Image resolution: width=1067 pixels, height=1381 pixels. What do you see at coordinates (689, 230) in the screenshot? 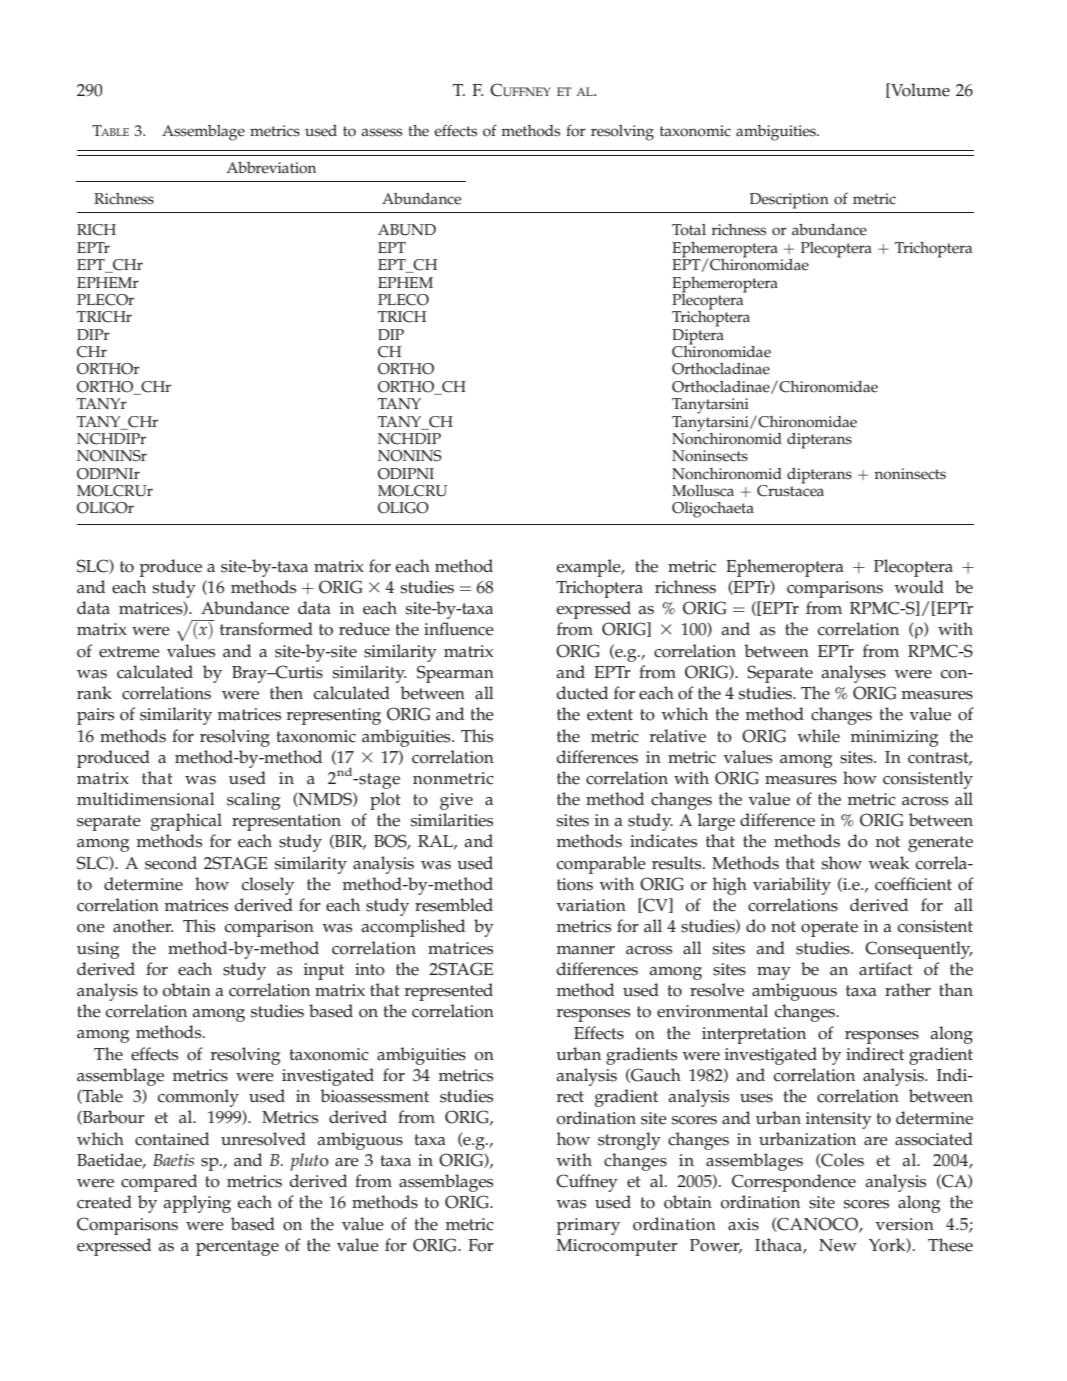
I see `Total` at bounding box center [689, 230].
